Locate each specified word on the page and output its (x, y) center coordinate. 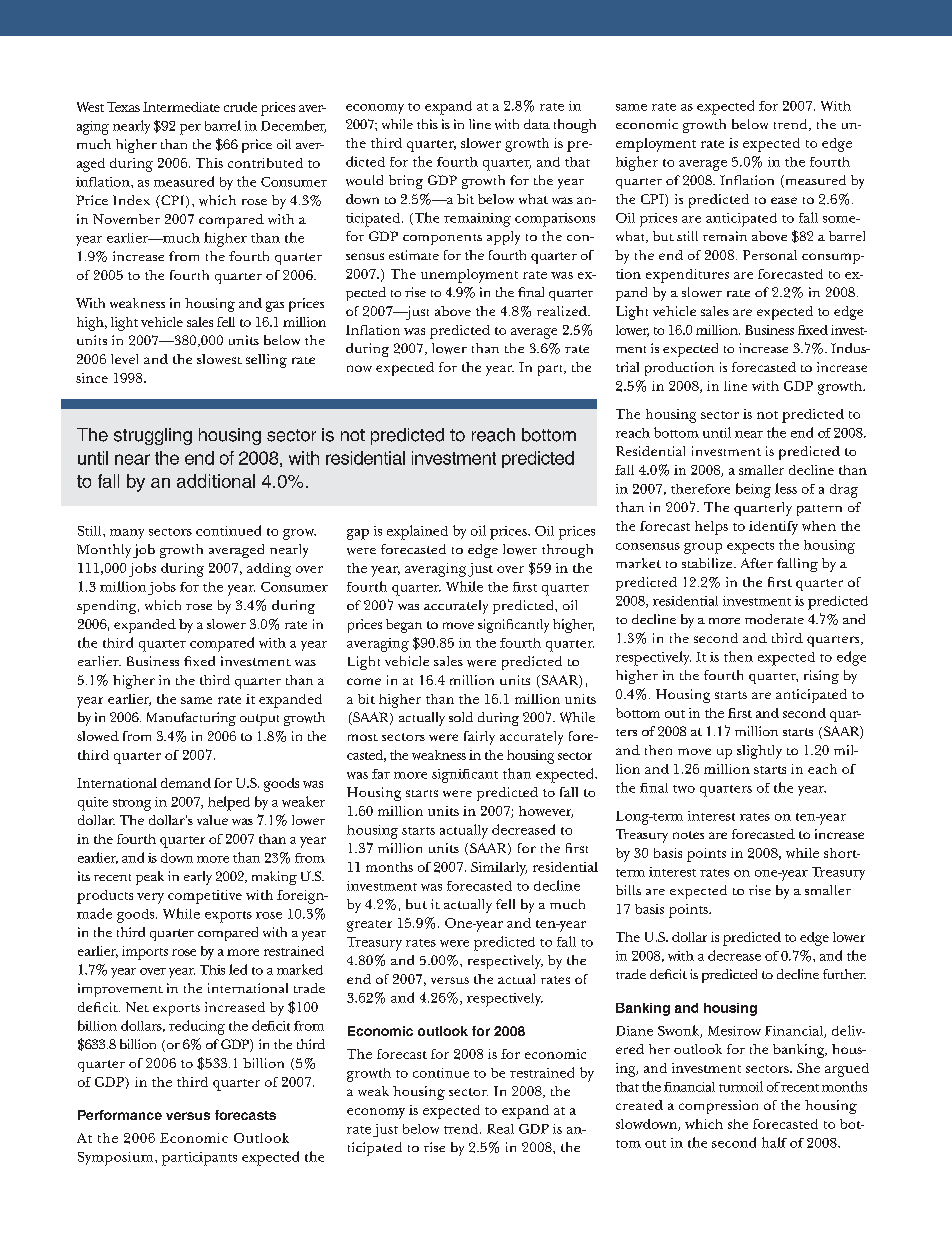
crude (240, 107)
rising (821, 677)
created (639, 1105)
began (404, 626)
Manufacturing (191, 719)
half (774, 1142)
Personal (770, 255)
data (537, 124)
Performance (120, 1115)
